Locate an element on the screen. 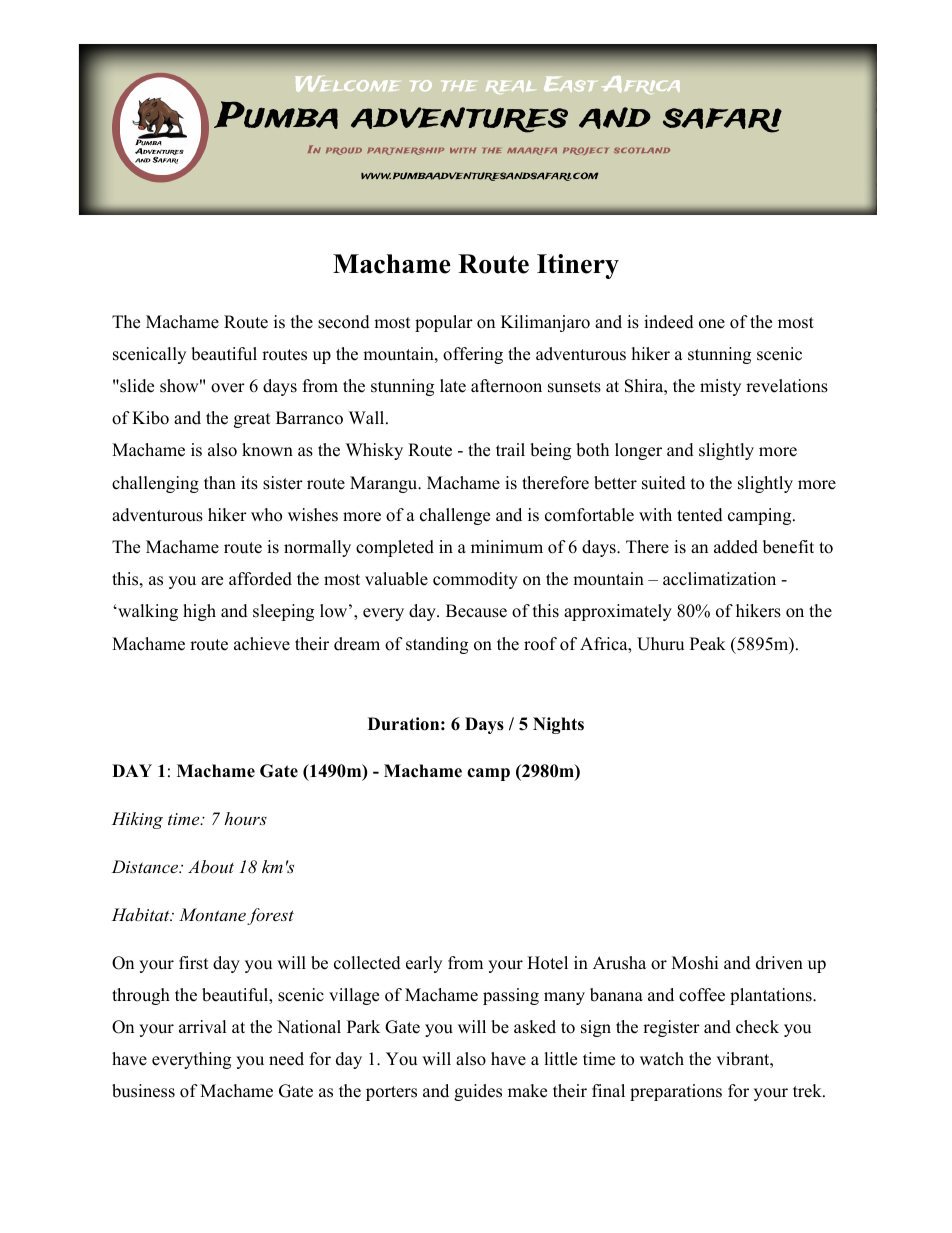 The image size is (952, 1233). commodity is located at coordinates (475, 580).
